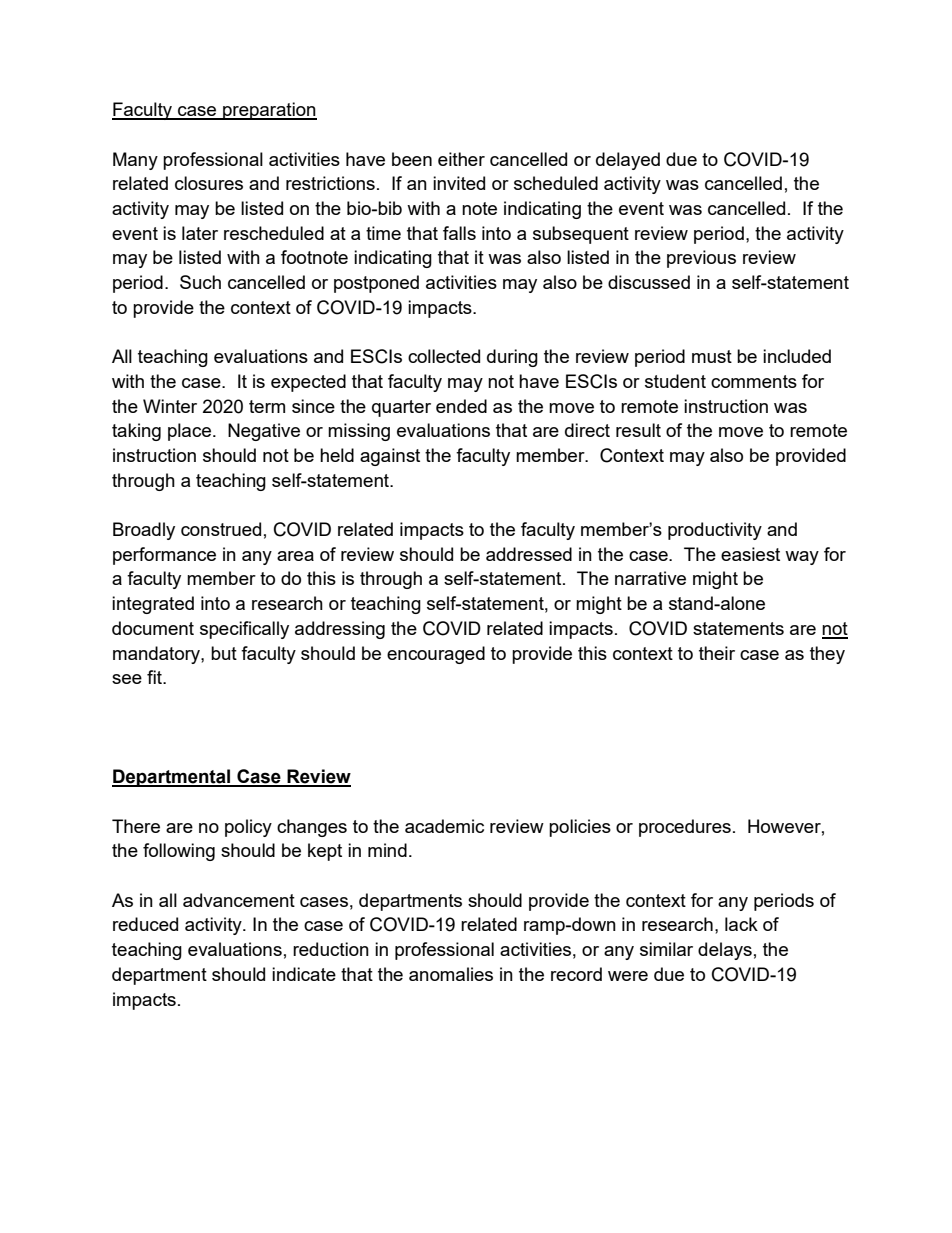  Describe the element at coordinates (754, 381) in the screenshot. I see `comments` at that location.
